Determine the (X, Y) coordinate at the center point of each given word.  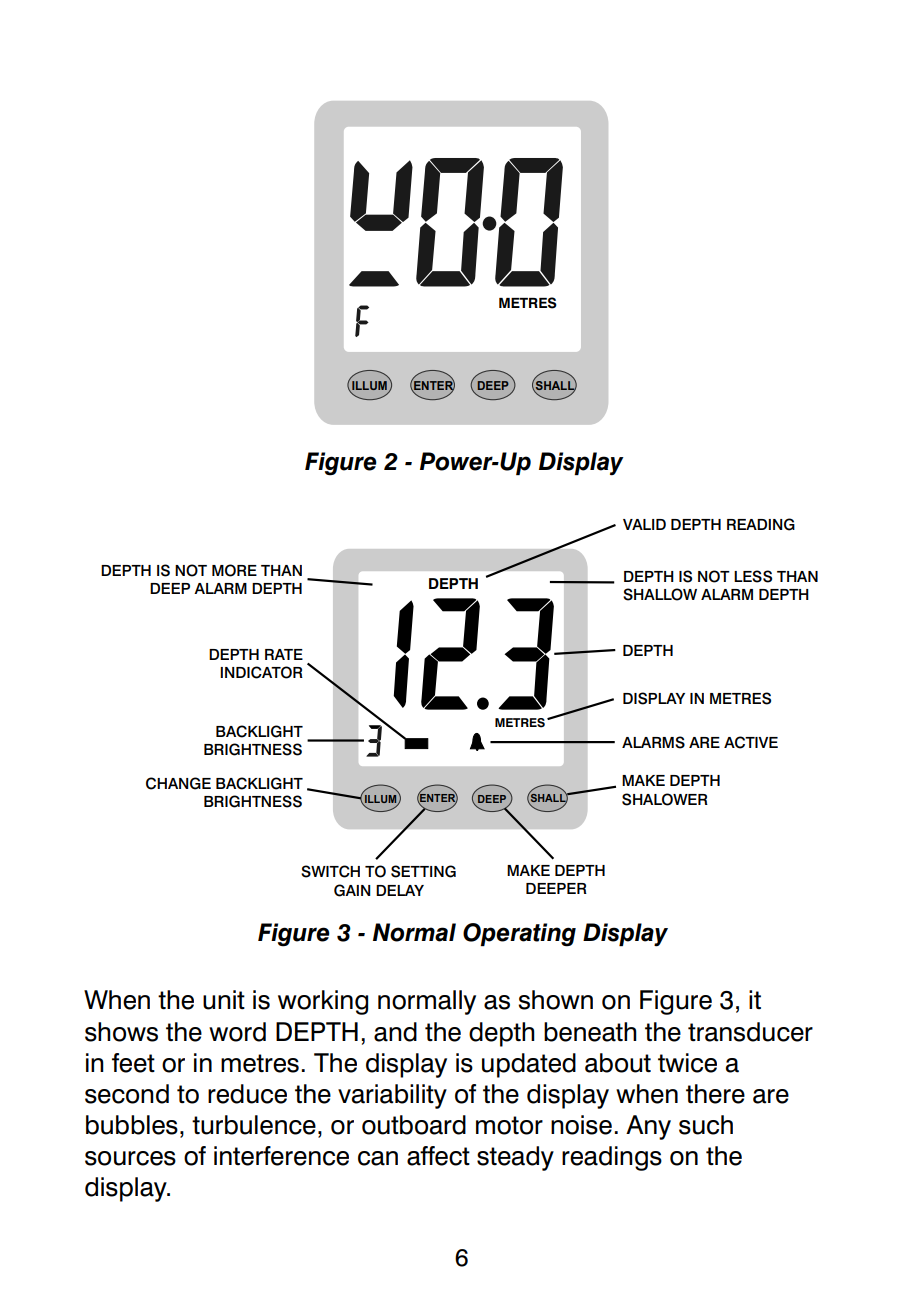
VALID (644, 524)
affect (438, 1156)
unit (224, 1000)
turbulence (254, 1125)
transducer (750, 1032)
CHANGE (178, 783)
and (395, 1032)
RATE (284, 654)
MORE (234, 570)
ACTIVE (751, 742)
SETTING (423, 871)
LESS (753, 576)
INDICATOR (261, 672)
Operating (519, 935)
